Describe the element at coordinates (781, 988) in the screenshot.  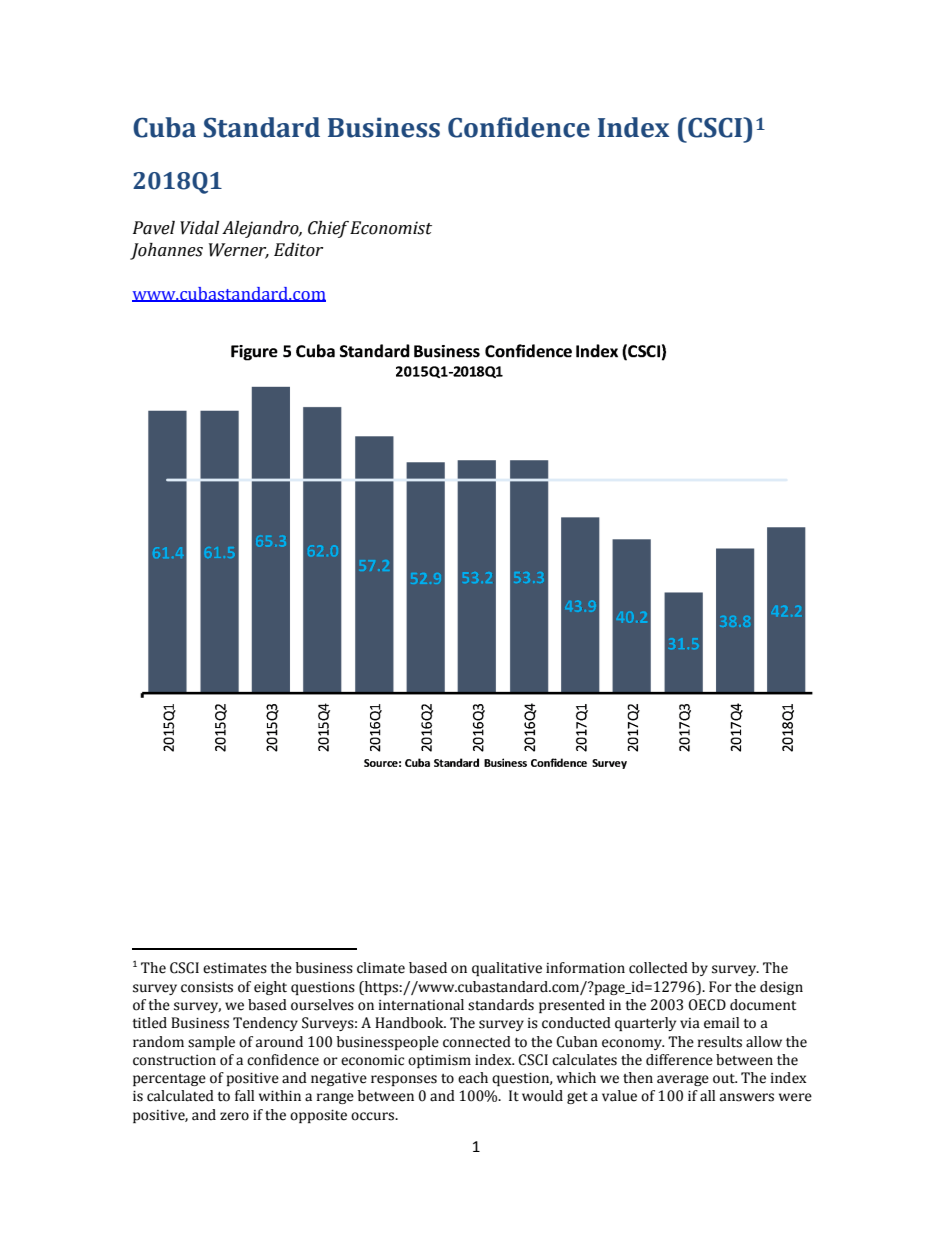
I see `design` at that location.
